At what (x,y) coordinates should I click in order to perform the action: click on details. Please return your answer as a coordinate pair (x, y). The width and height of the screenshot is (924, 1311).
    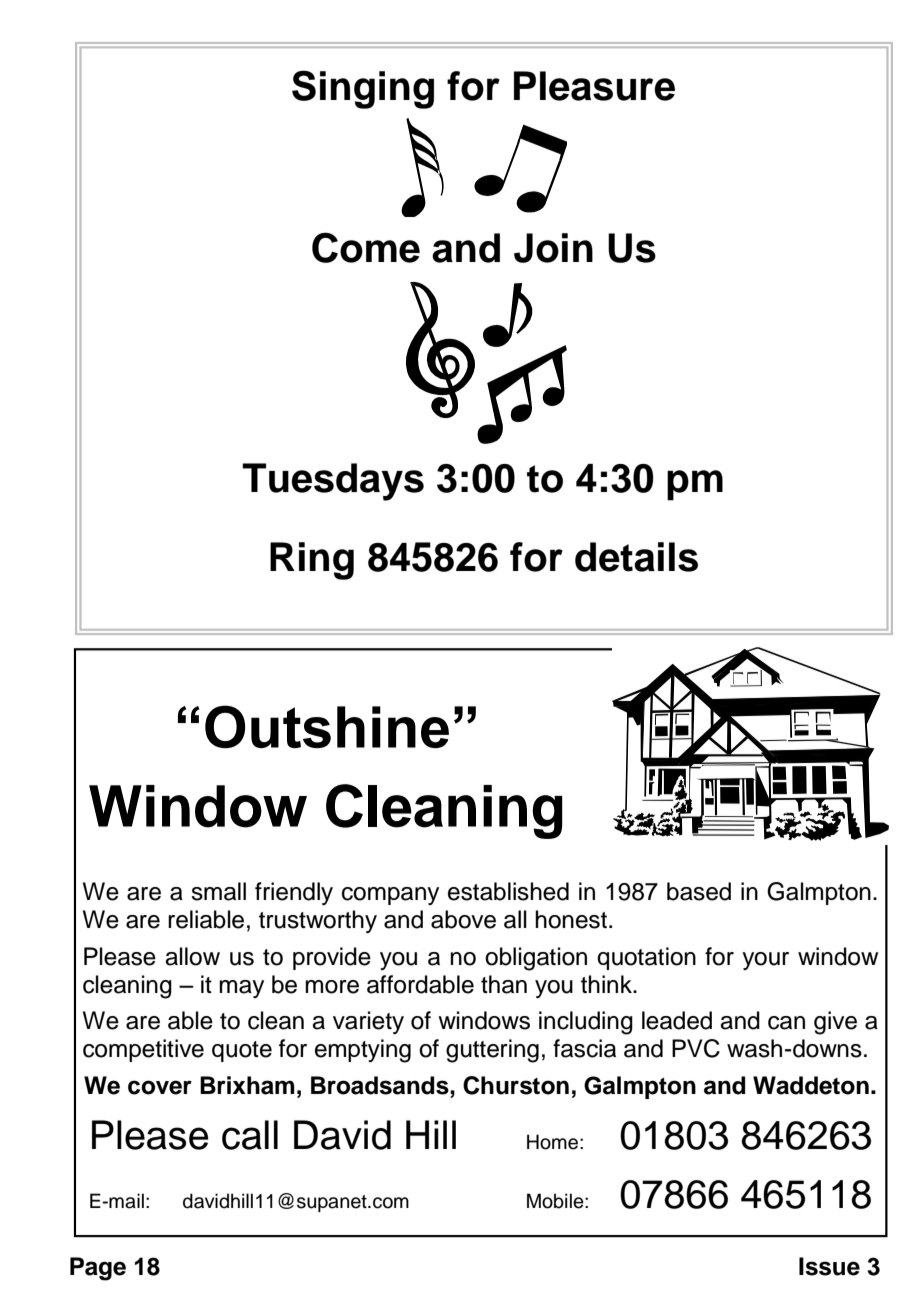
    Looking at the image, I should click on (636, 557).
